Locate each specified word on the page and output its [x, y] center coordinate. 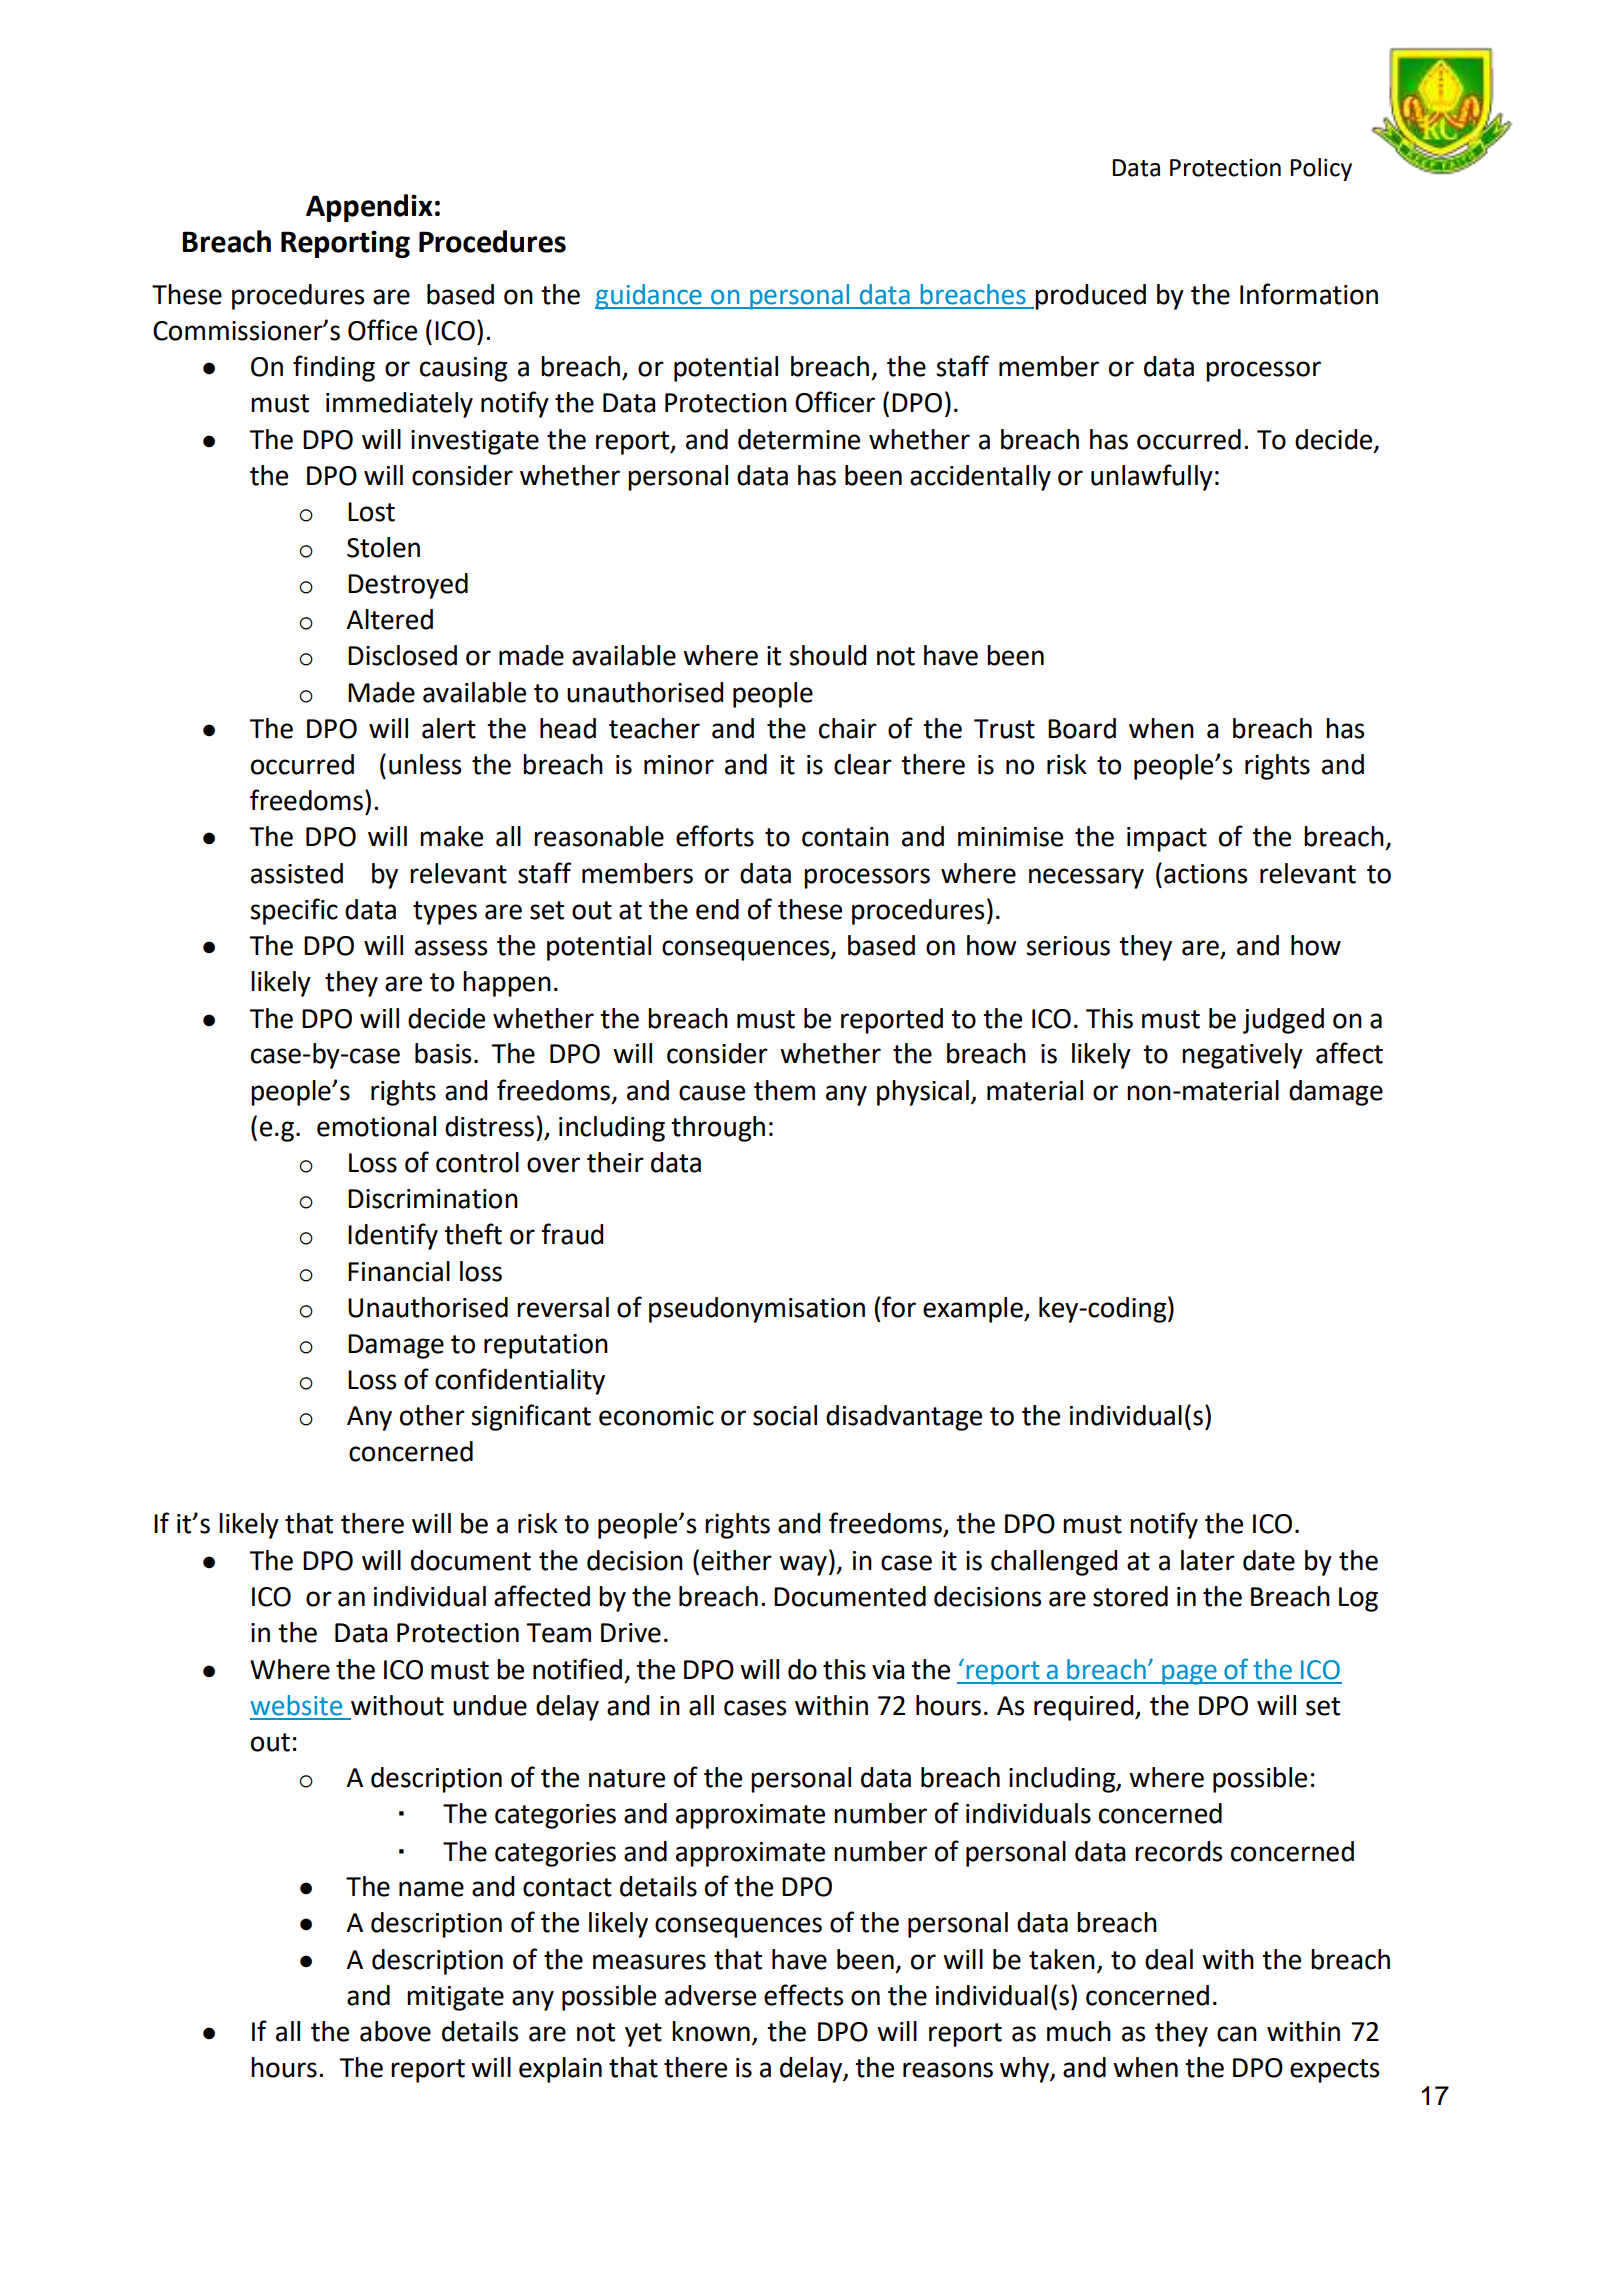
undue [490, 1705]
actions [1205, 874]
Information [1309, 294]
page [1189, 1674]
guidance [649, 297]
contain [845, 837]
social [785, 1415]
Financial [399, 1271]
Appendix [369, 208]
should [827, 655]
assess [451, 948]
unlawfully [1152, 477]
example [974, 1310]
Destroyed [408, 586]
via [888, 1670]
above [395, 2031]
